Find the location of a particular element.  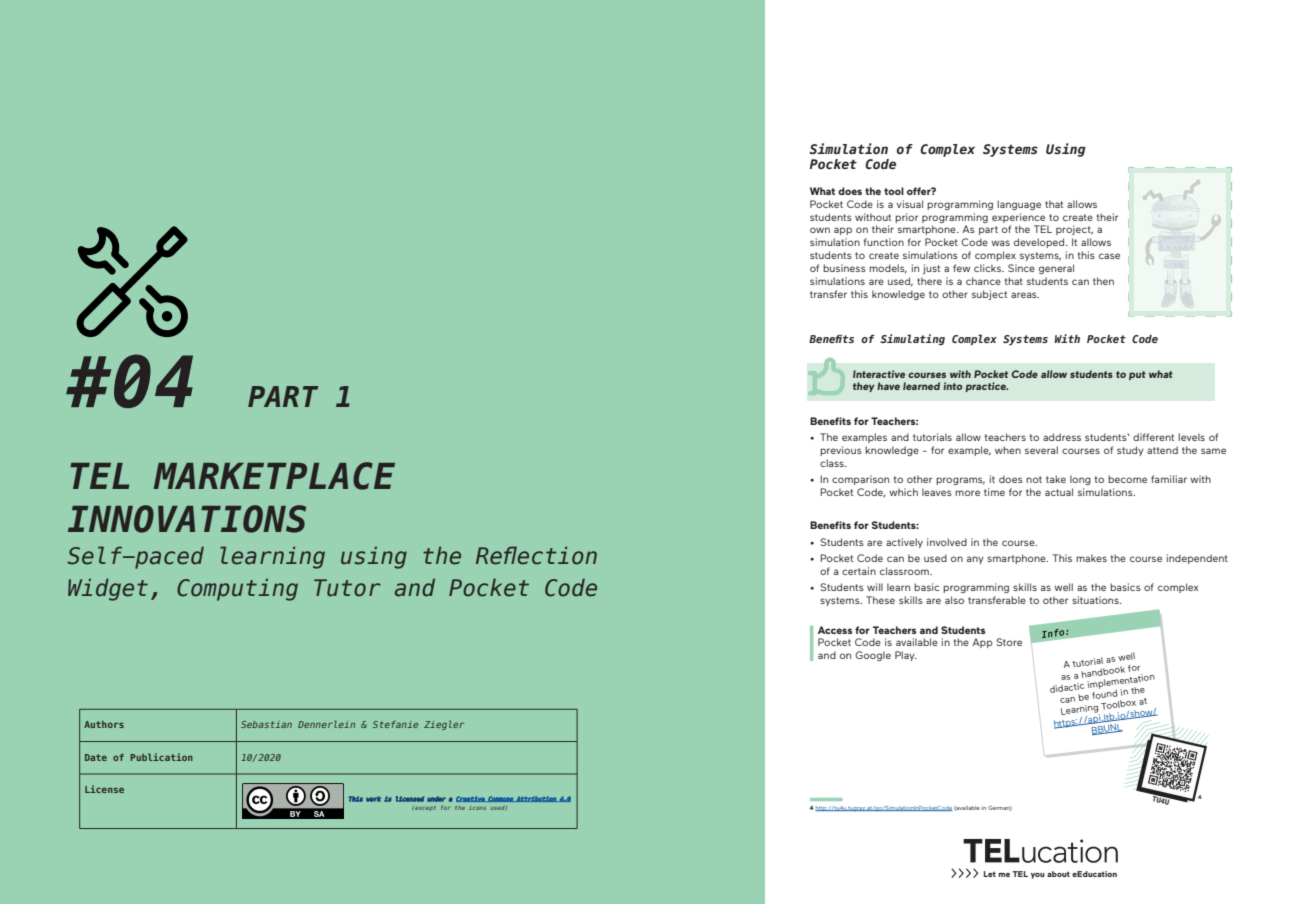

Store is located at coordinates (1009, 642).
